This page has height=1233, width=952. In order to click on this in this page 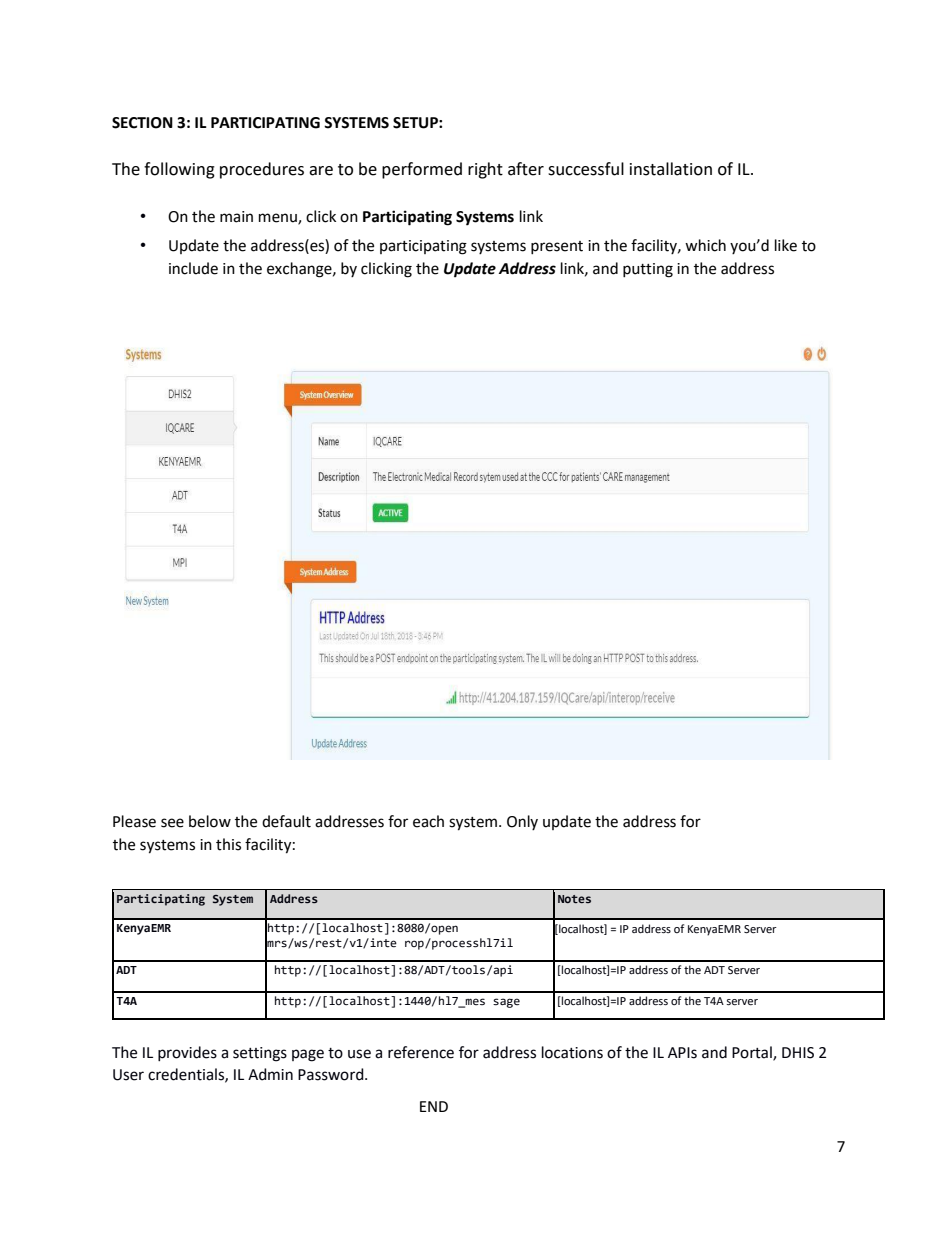, I will do `click(228, 844)`.
